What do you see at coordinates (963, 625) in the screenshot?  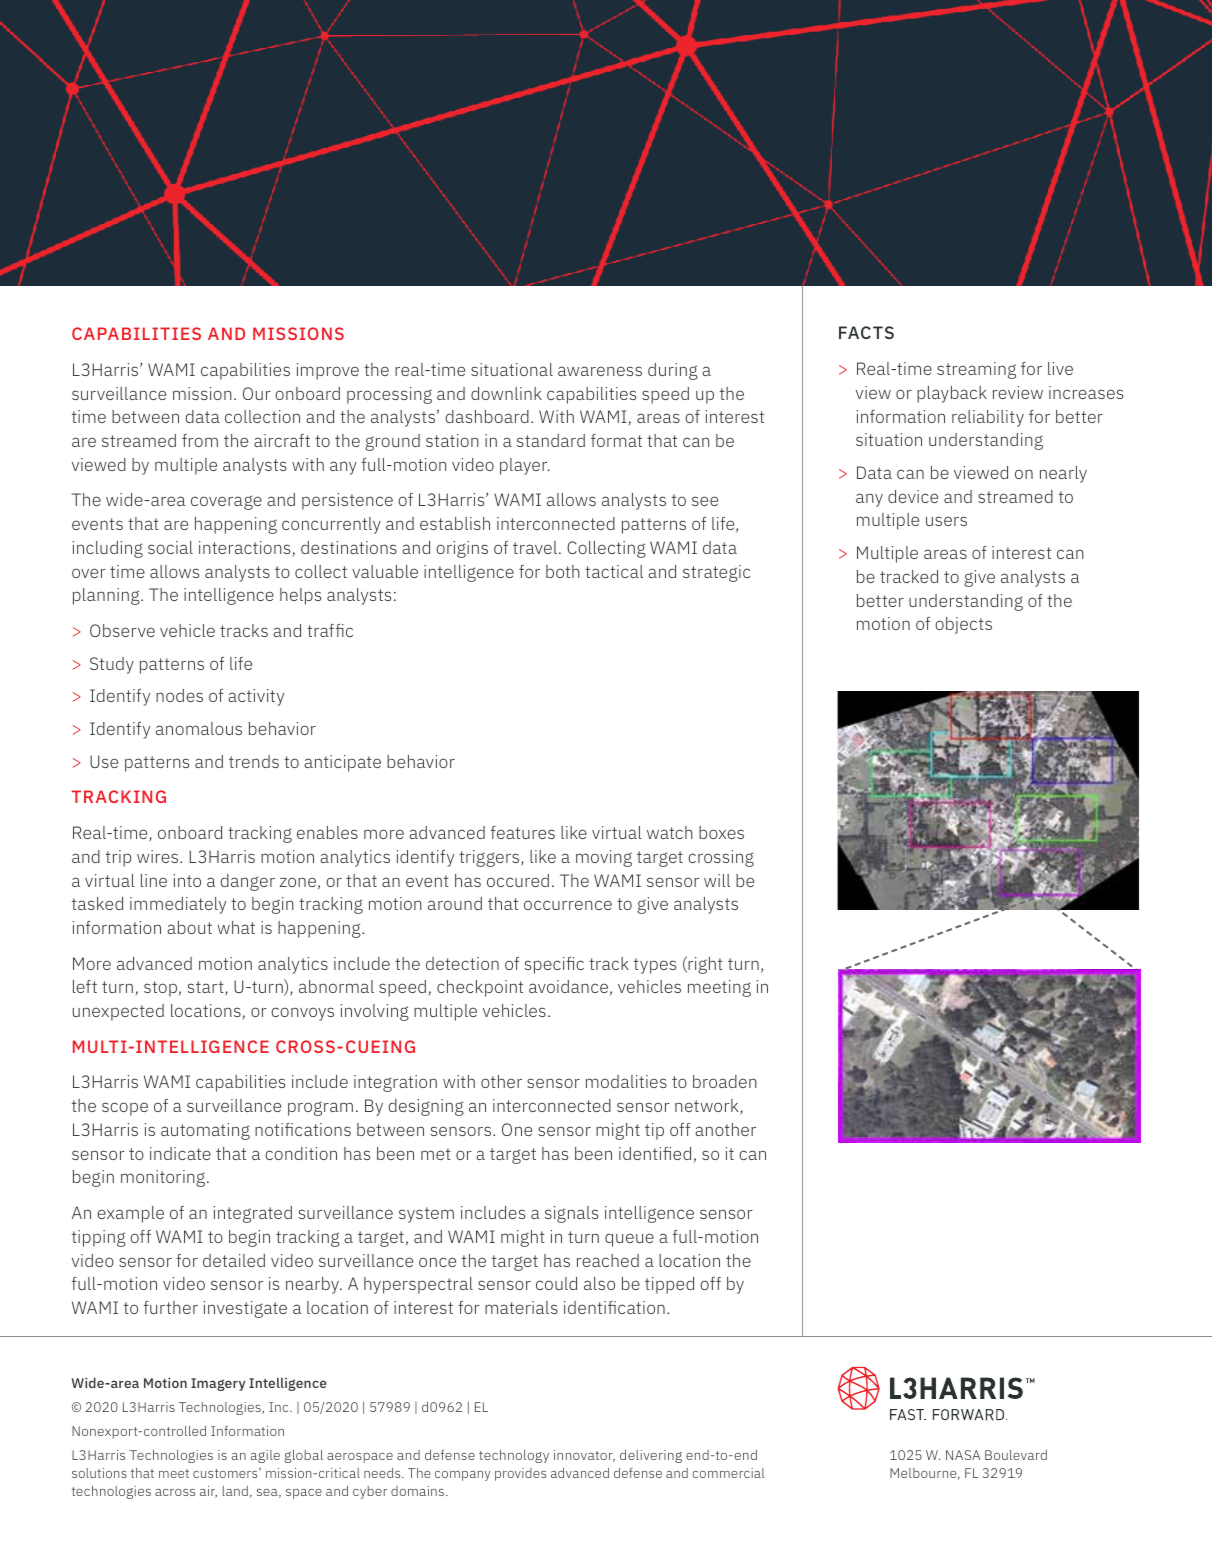 I see `objects` at bounding box center [963, 625].
